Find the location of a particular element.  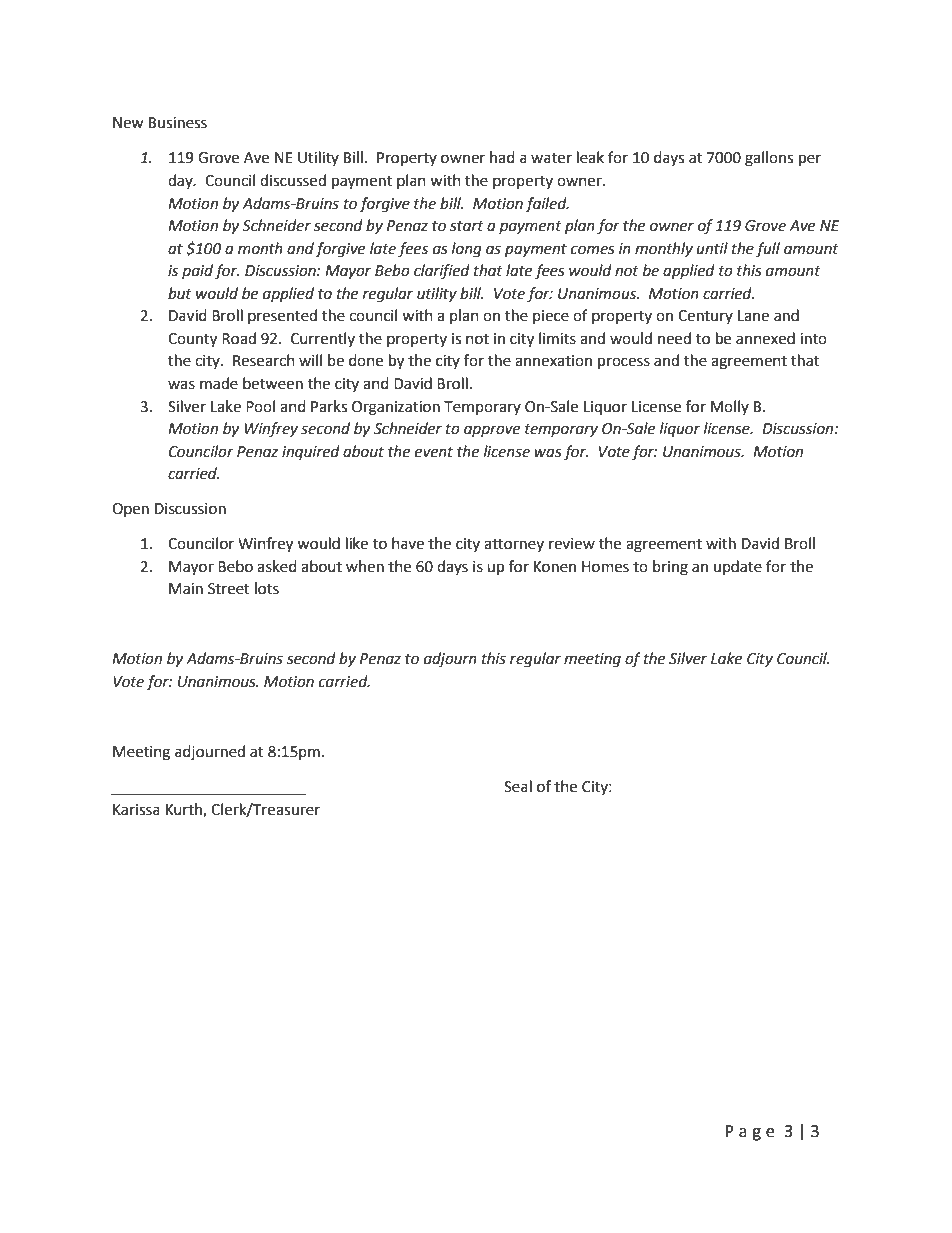

Business is located at coordinates (178, 123).
